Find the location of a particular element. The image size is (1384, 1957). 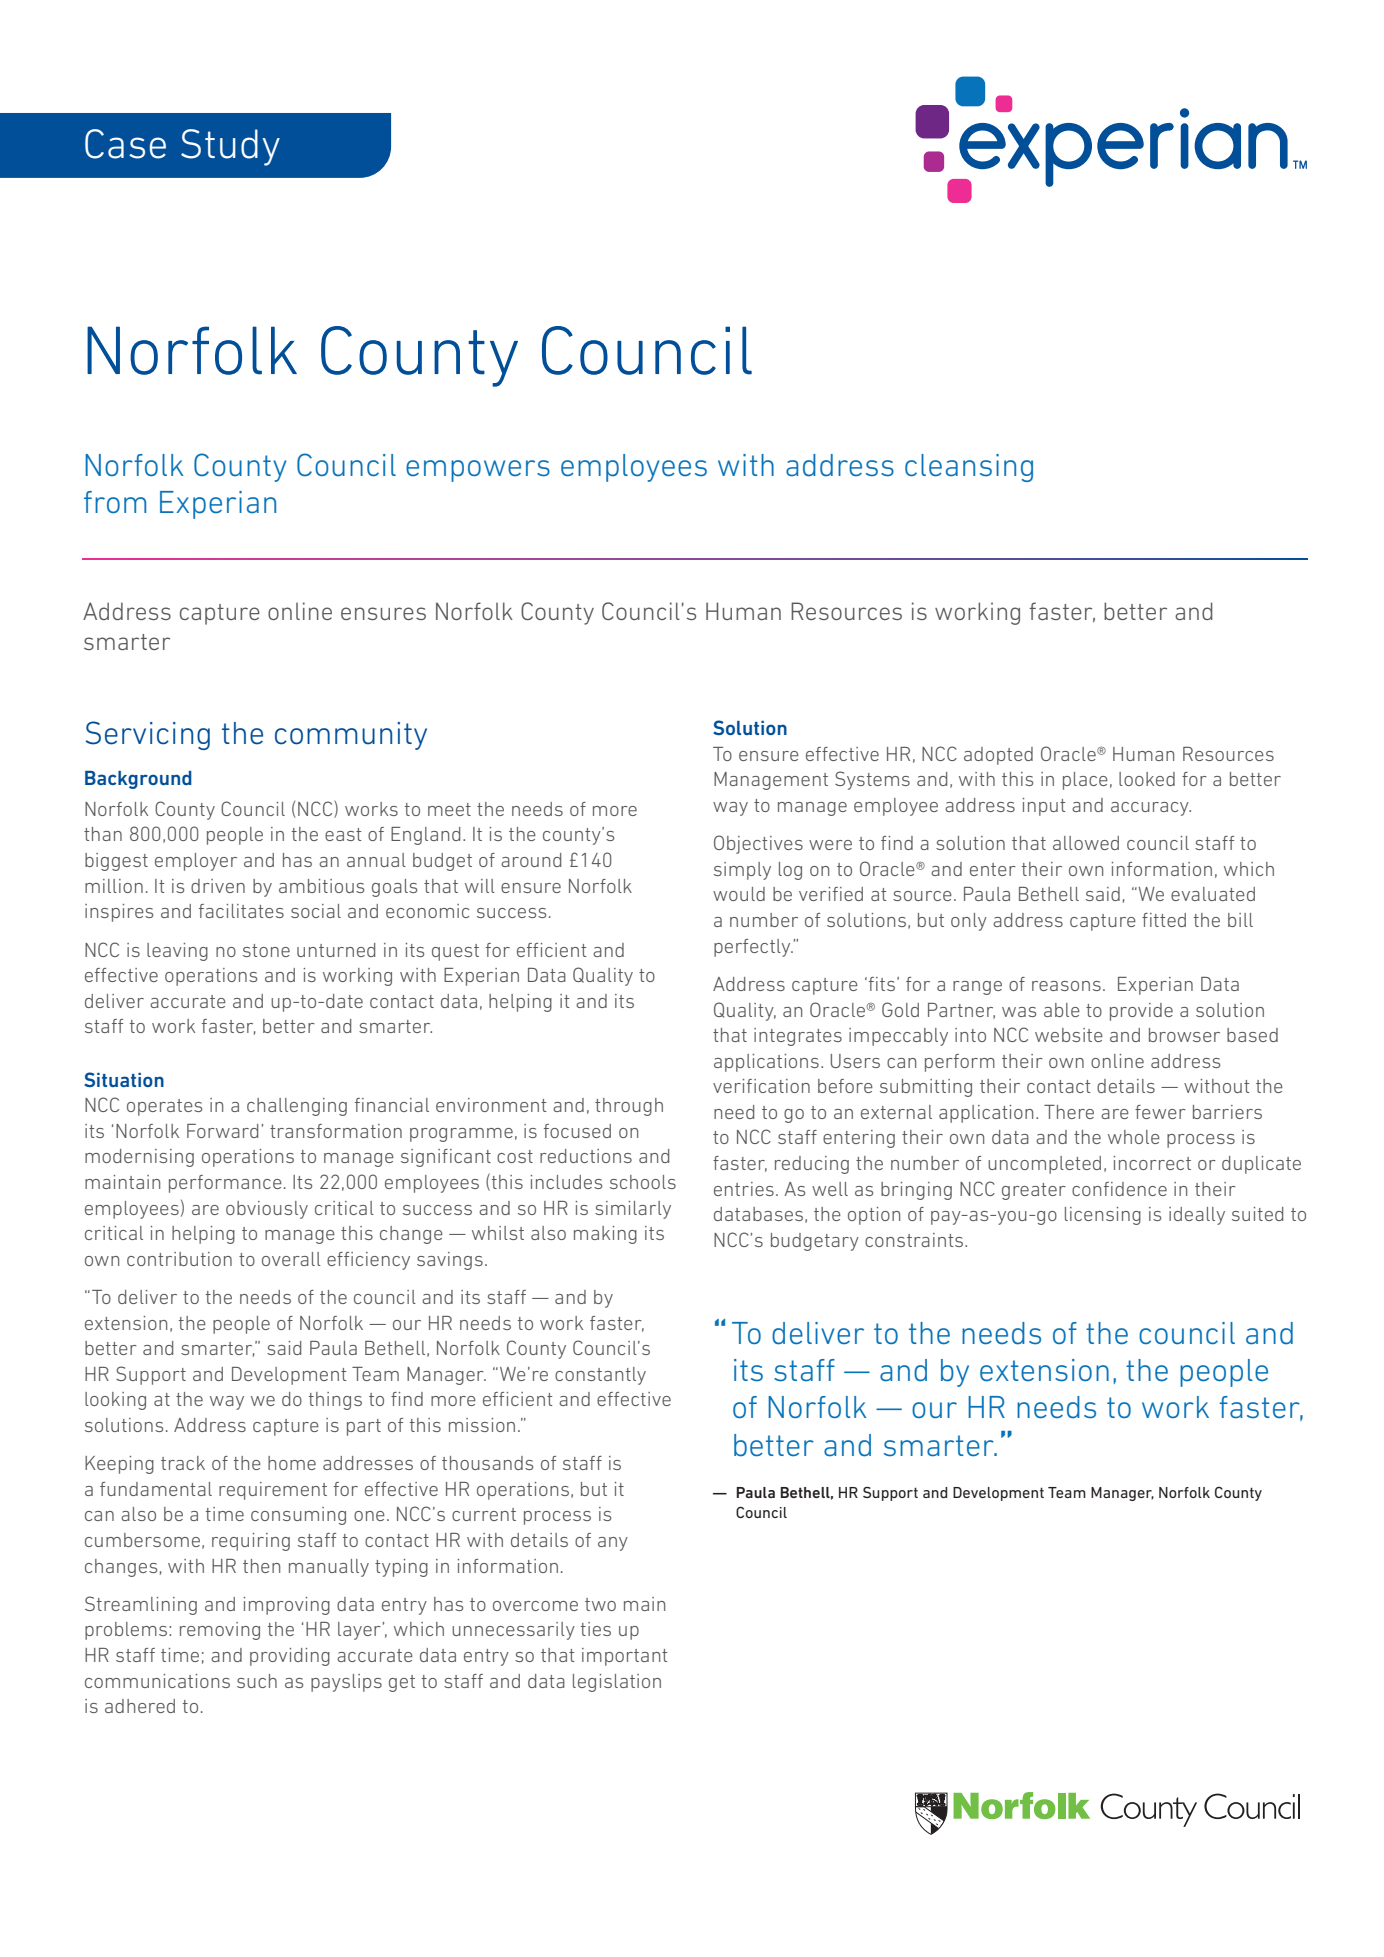

important is located at coordinates (625, 1657).
